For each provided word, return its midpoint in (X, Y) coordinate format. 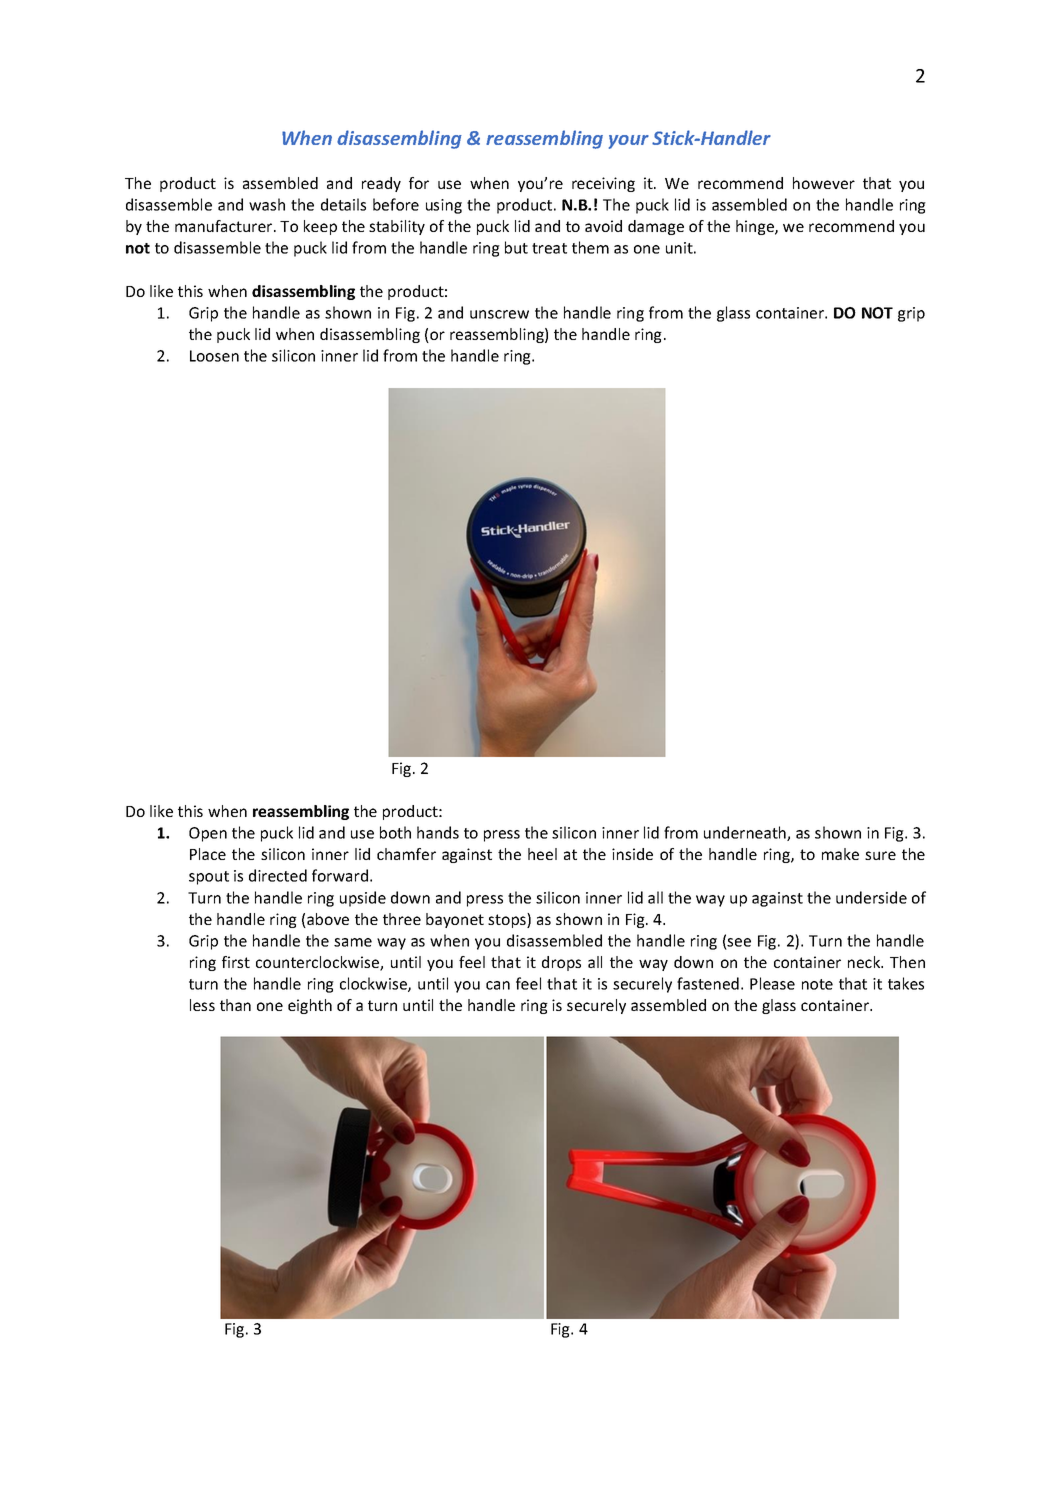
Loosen (214, 356)
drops (561, 963)
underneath (746, 833)
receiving (603, 184)
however (824, 183)
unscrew (499, 314)
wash (267, 204)
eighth (310, 1006)
